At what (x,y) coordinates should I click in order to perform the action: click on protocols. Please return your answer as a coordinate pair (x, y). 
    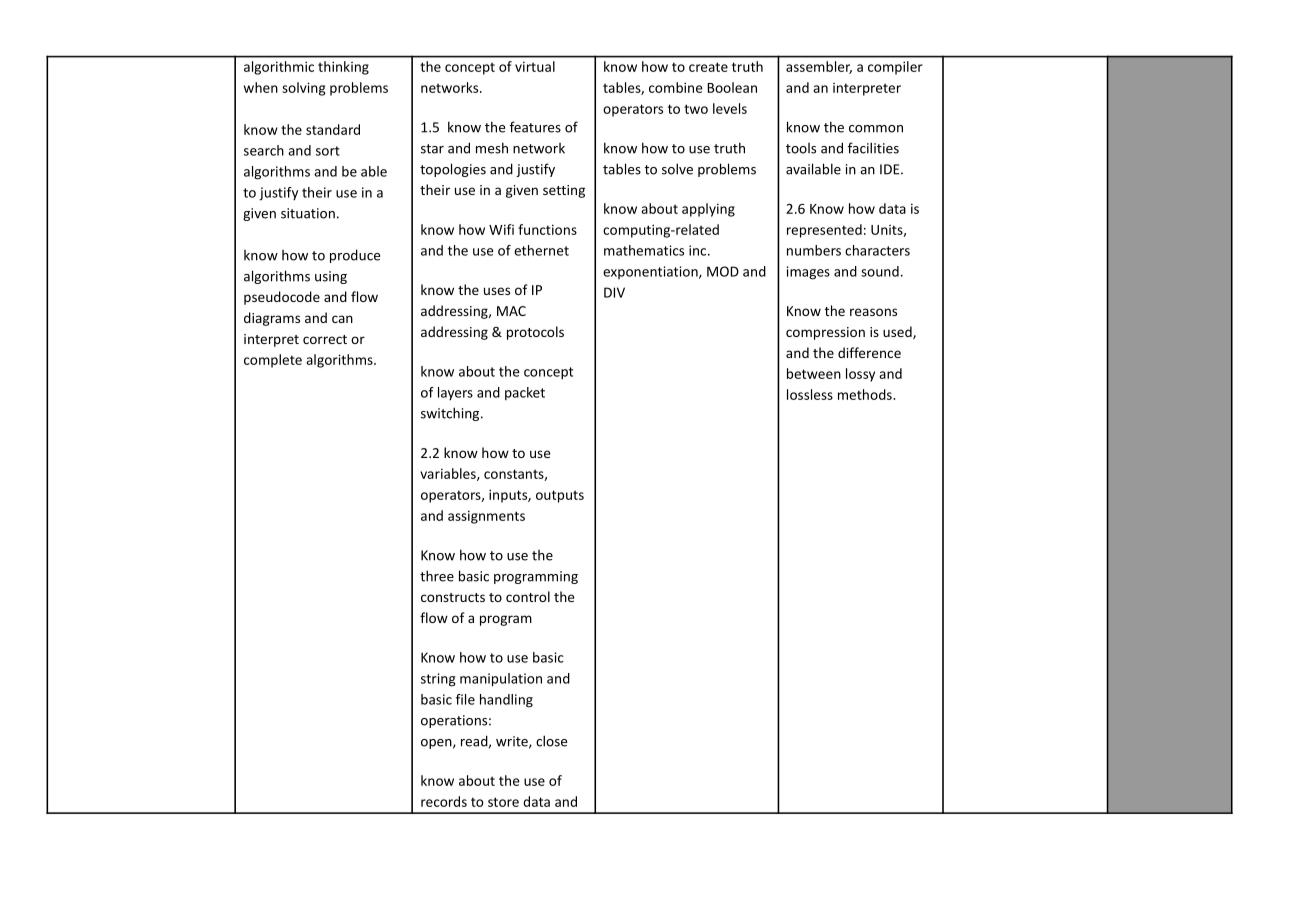
    Looking at the image, I should click on (535, 333).
